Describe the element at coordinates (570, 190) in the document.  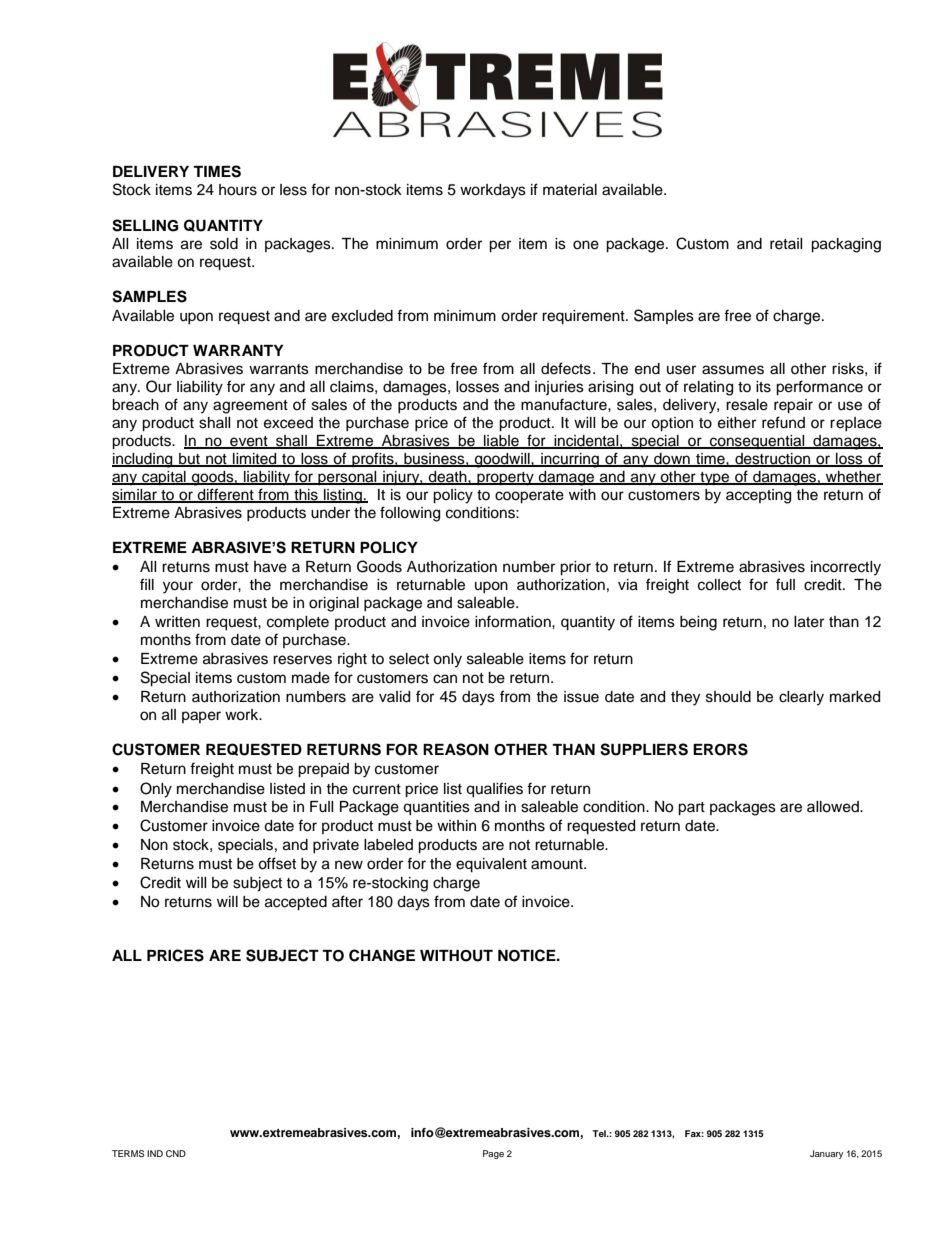
I see `material` at that location.
